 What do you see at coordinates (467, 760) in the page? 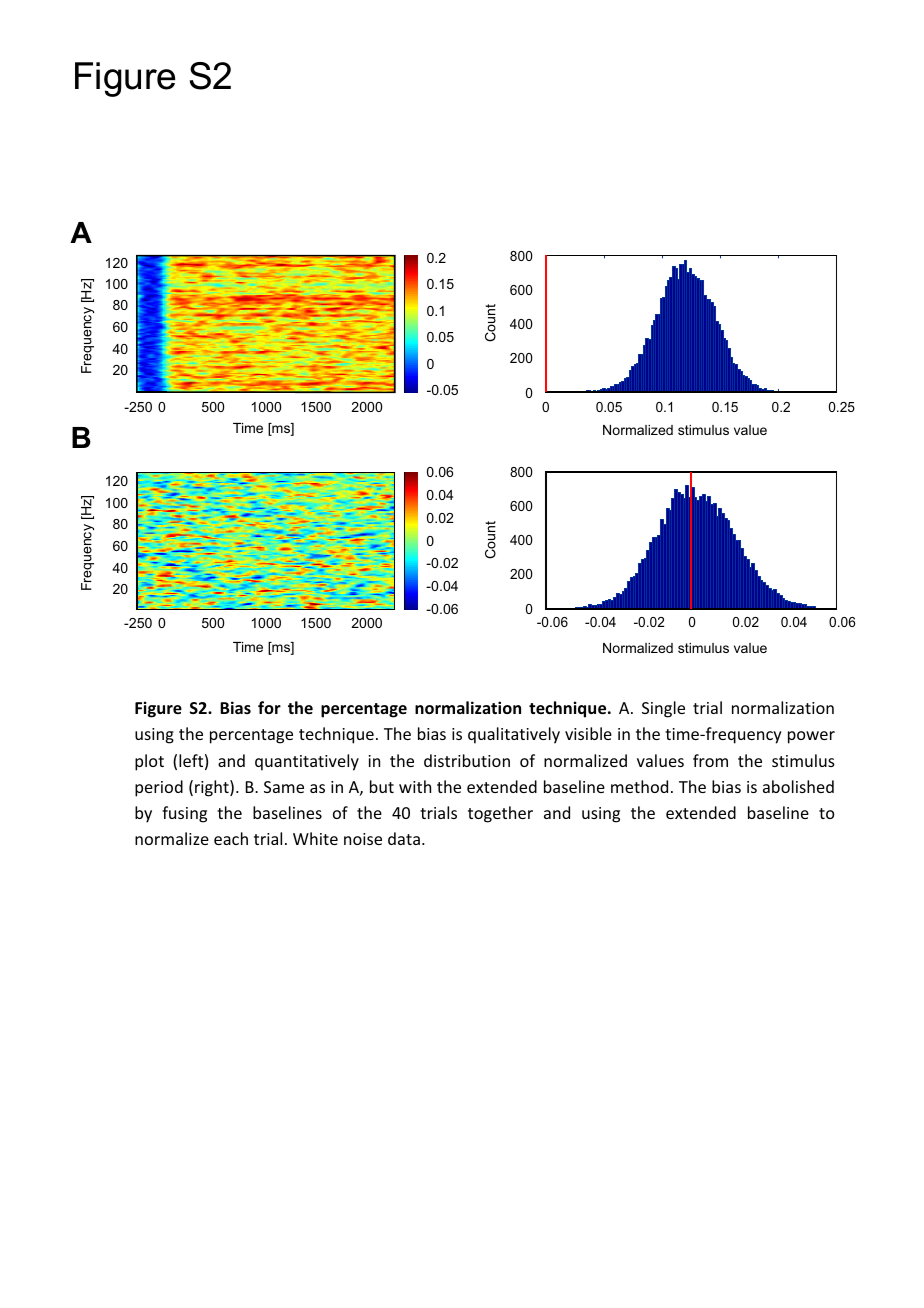
I see `distribution` at bounding box center [467, 760].
